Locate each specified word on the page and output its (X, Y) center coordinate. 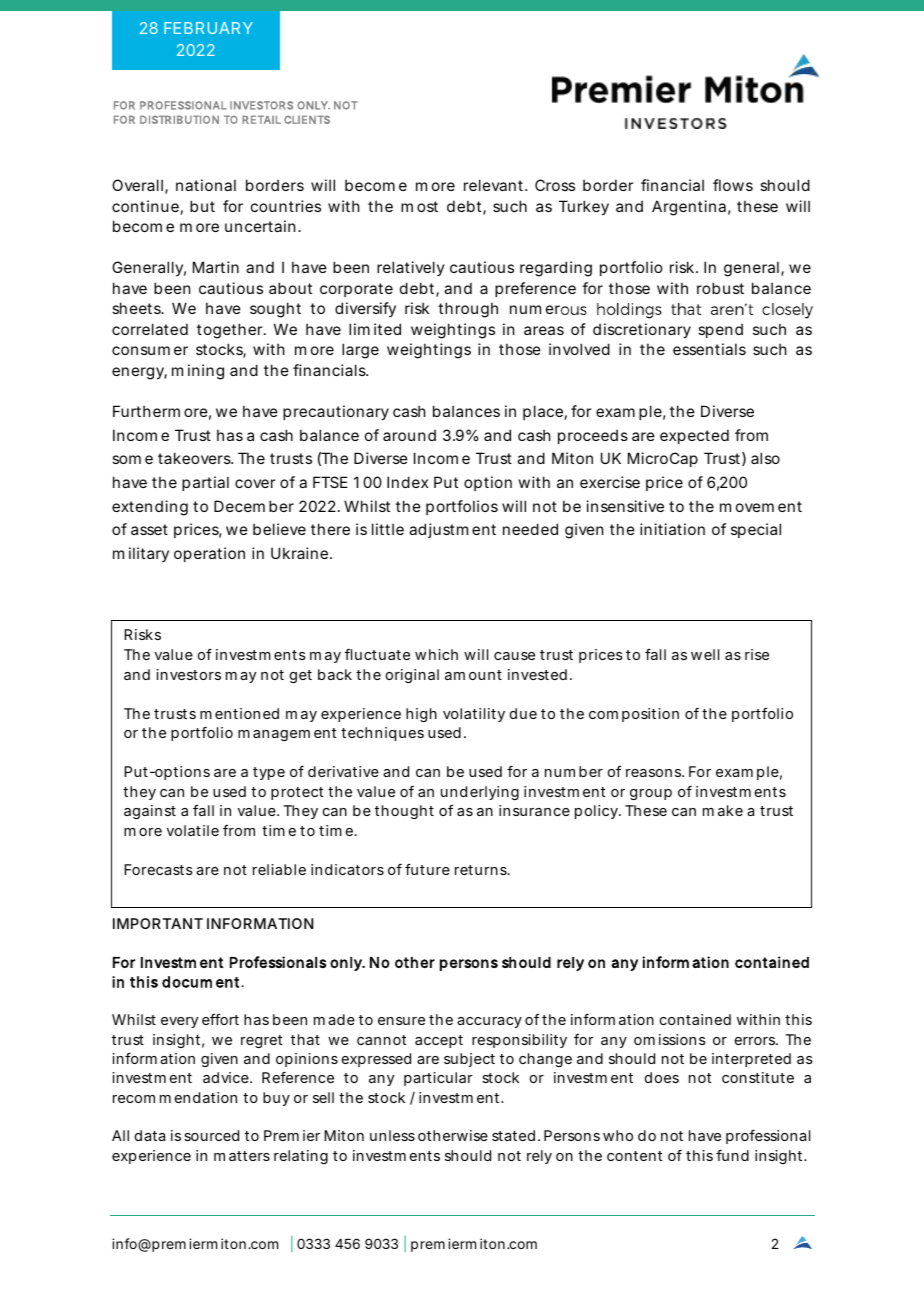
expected (694, 436)
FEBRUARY (208, 28)
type (269, 773)
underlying (480, 793)
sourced (211, 1135)
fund (732, 1155)
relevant (495, 185)
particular (438, 1079)
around (409, 435)
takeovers (195, 458)
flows (733, 185)
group (651, 794)
